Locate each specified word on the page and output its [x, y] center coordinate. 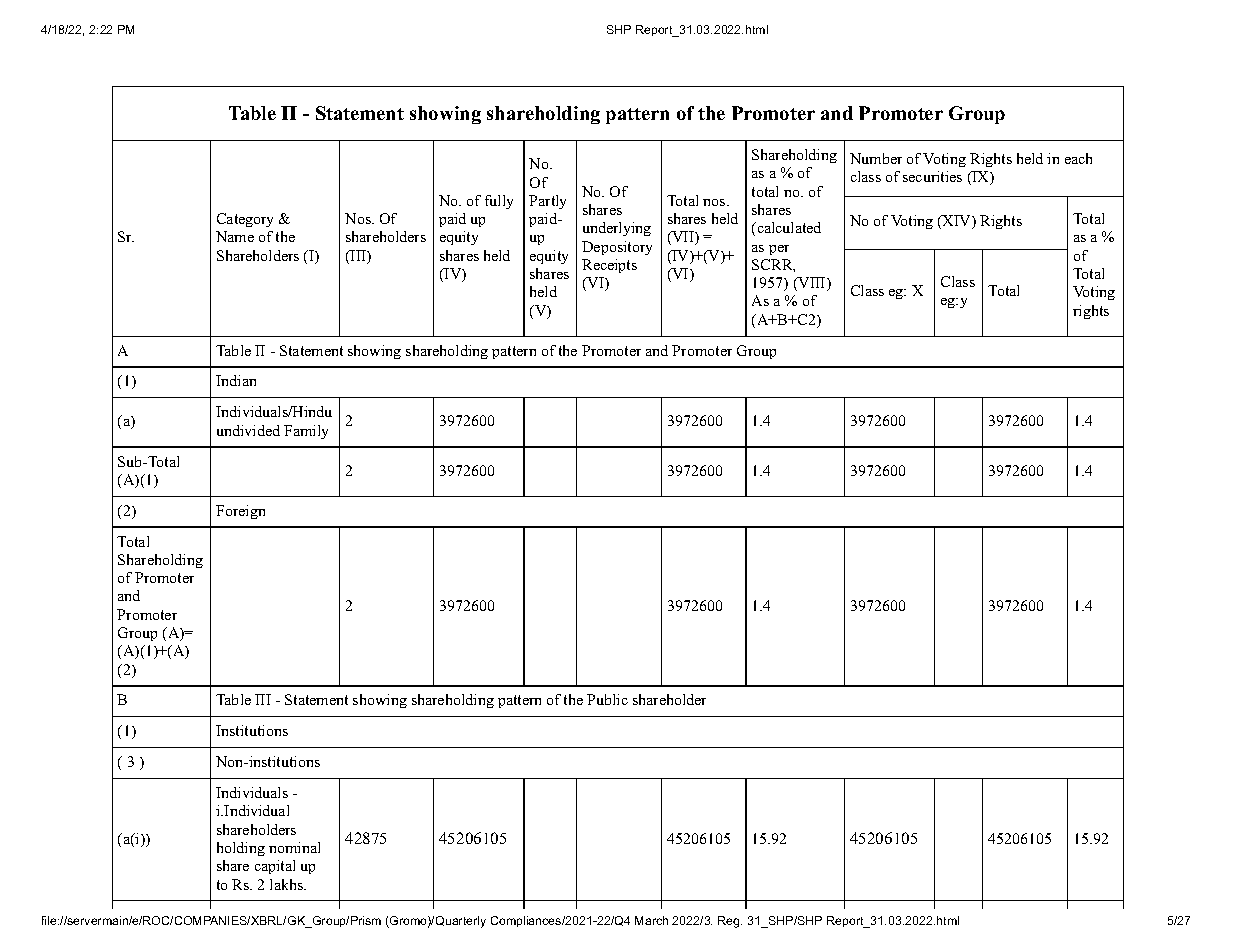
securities [932, 176]
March [651, 920]
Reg [730, 922]
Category [245, 220]
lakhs [287, 884]
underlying [617, 229]
